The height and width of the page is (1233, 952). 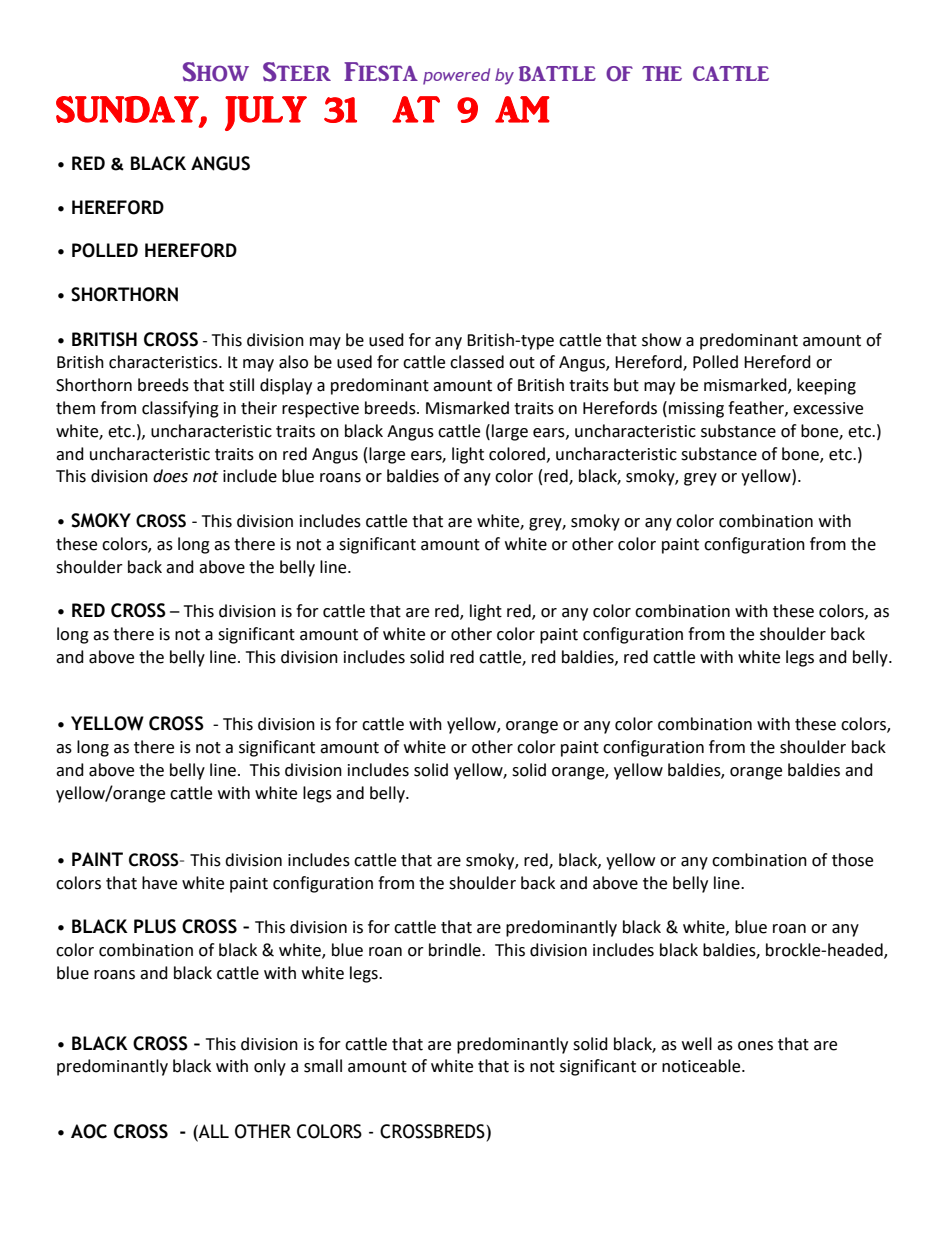 I want to click on missing, so click(x=696, y=410).
